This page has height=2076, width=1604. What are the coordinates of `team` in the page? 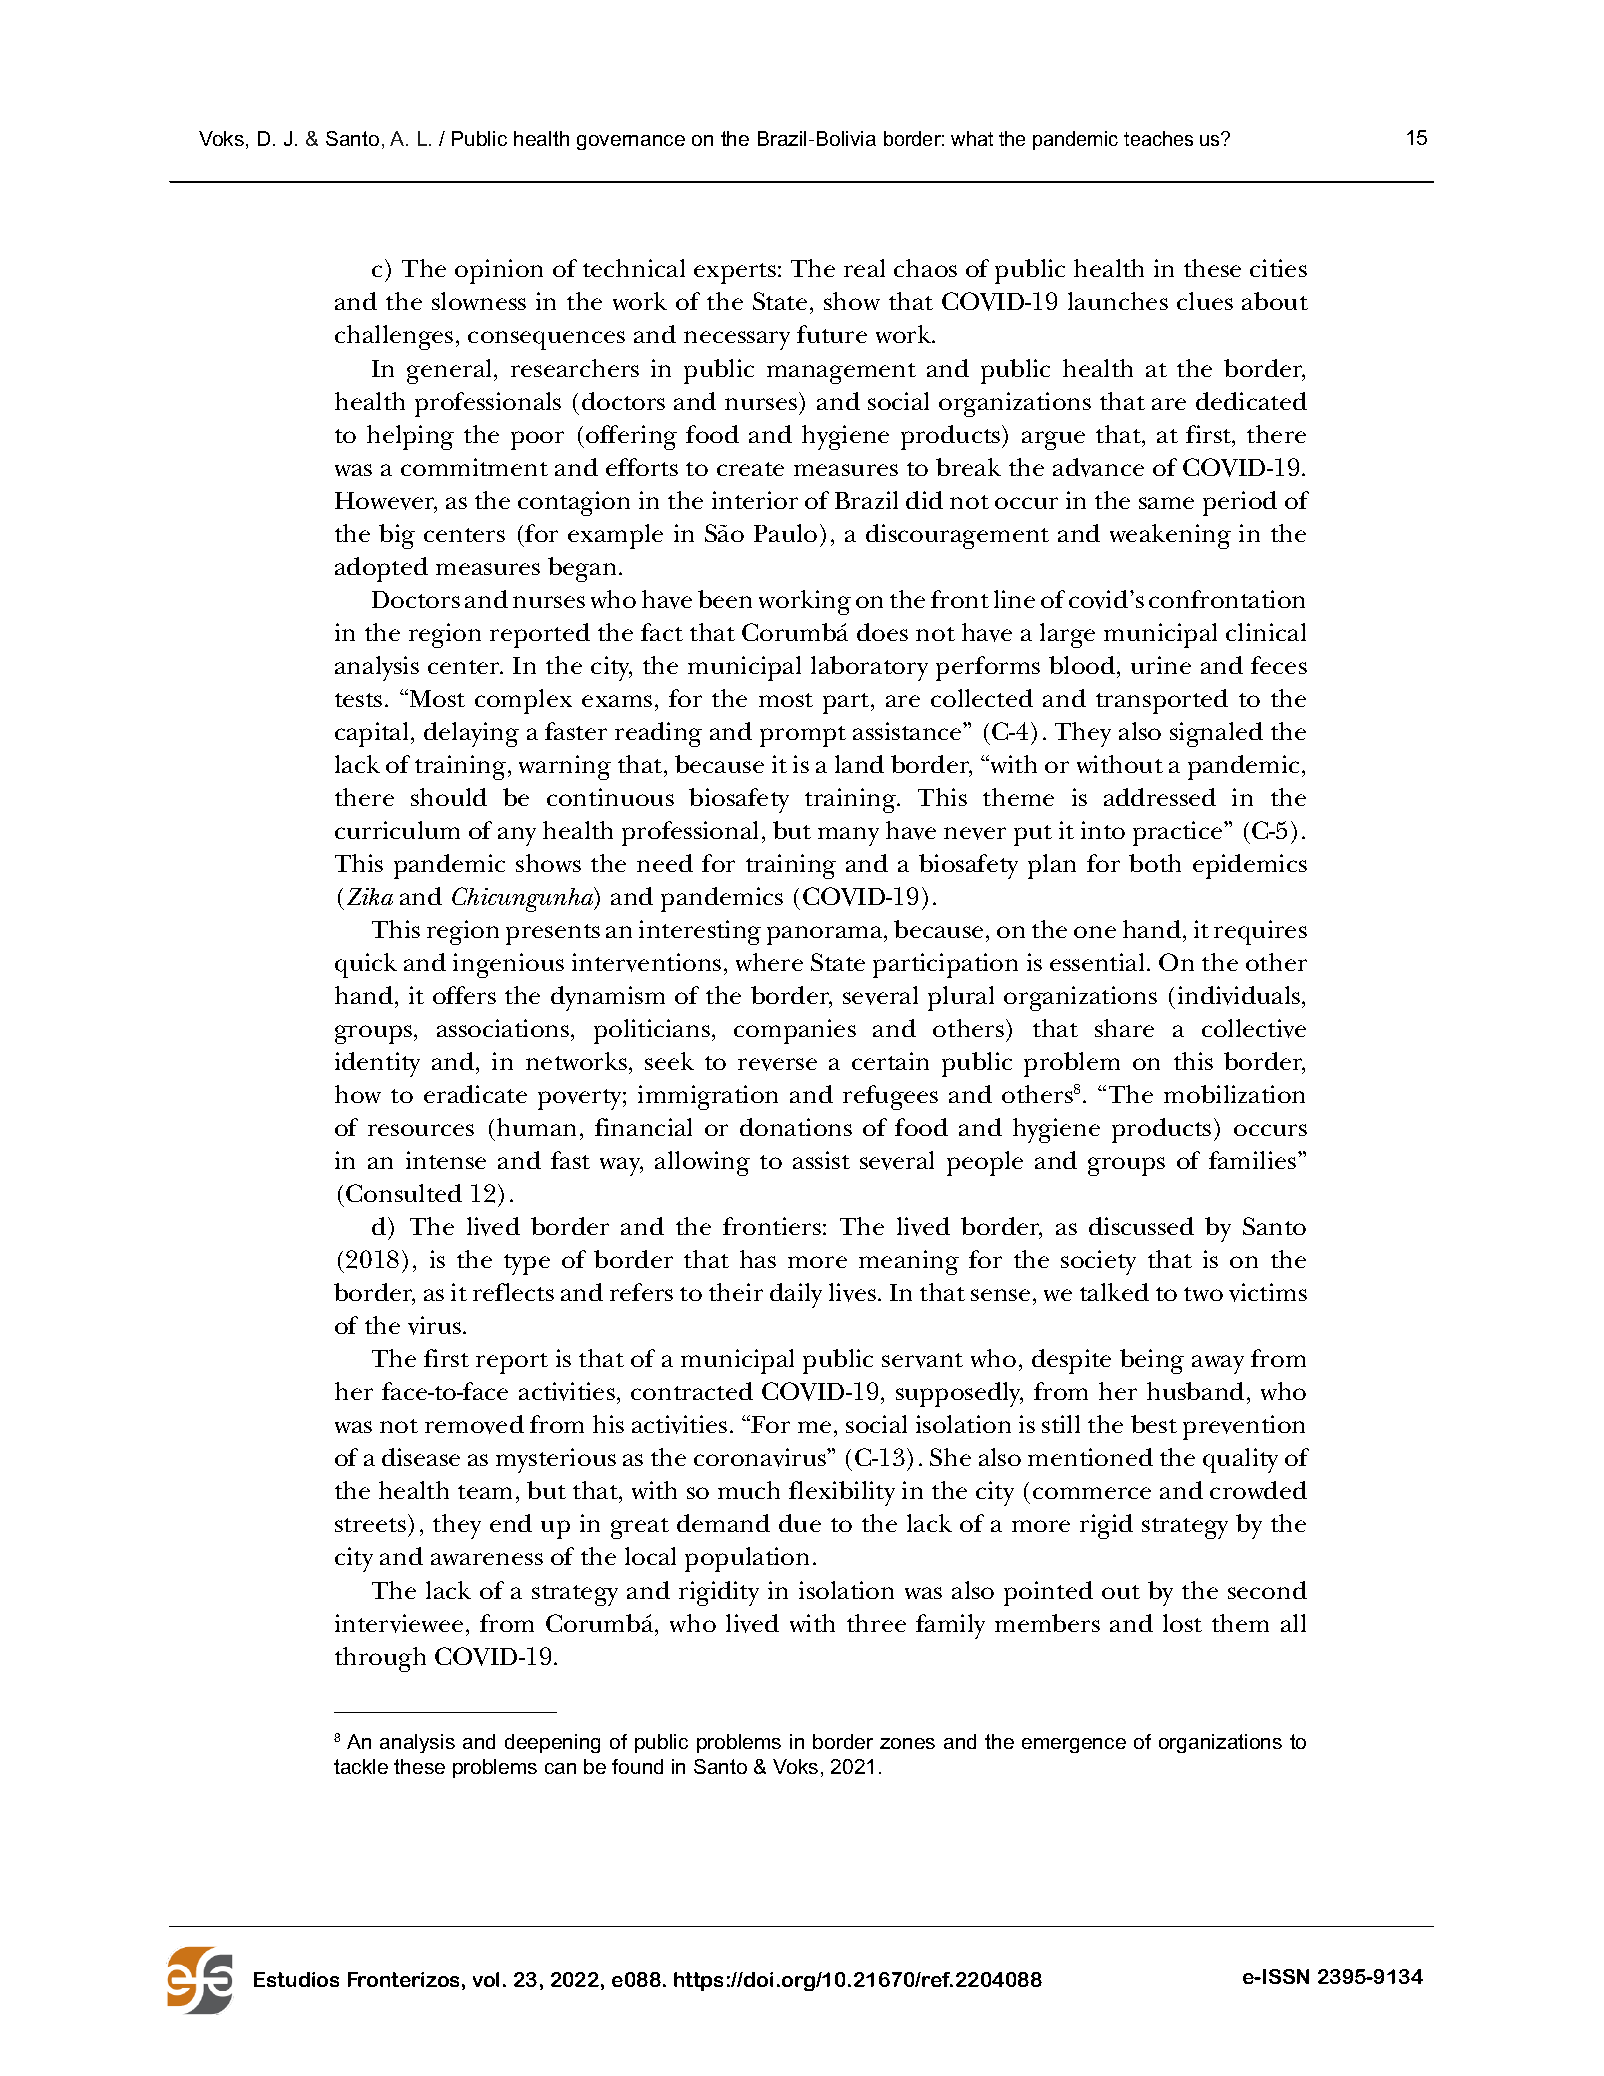 It's located at (485, 1492).
